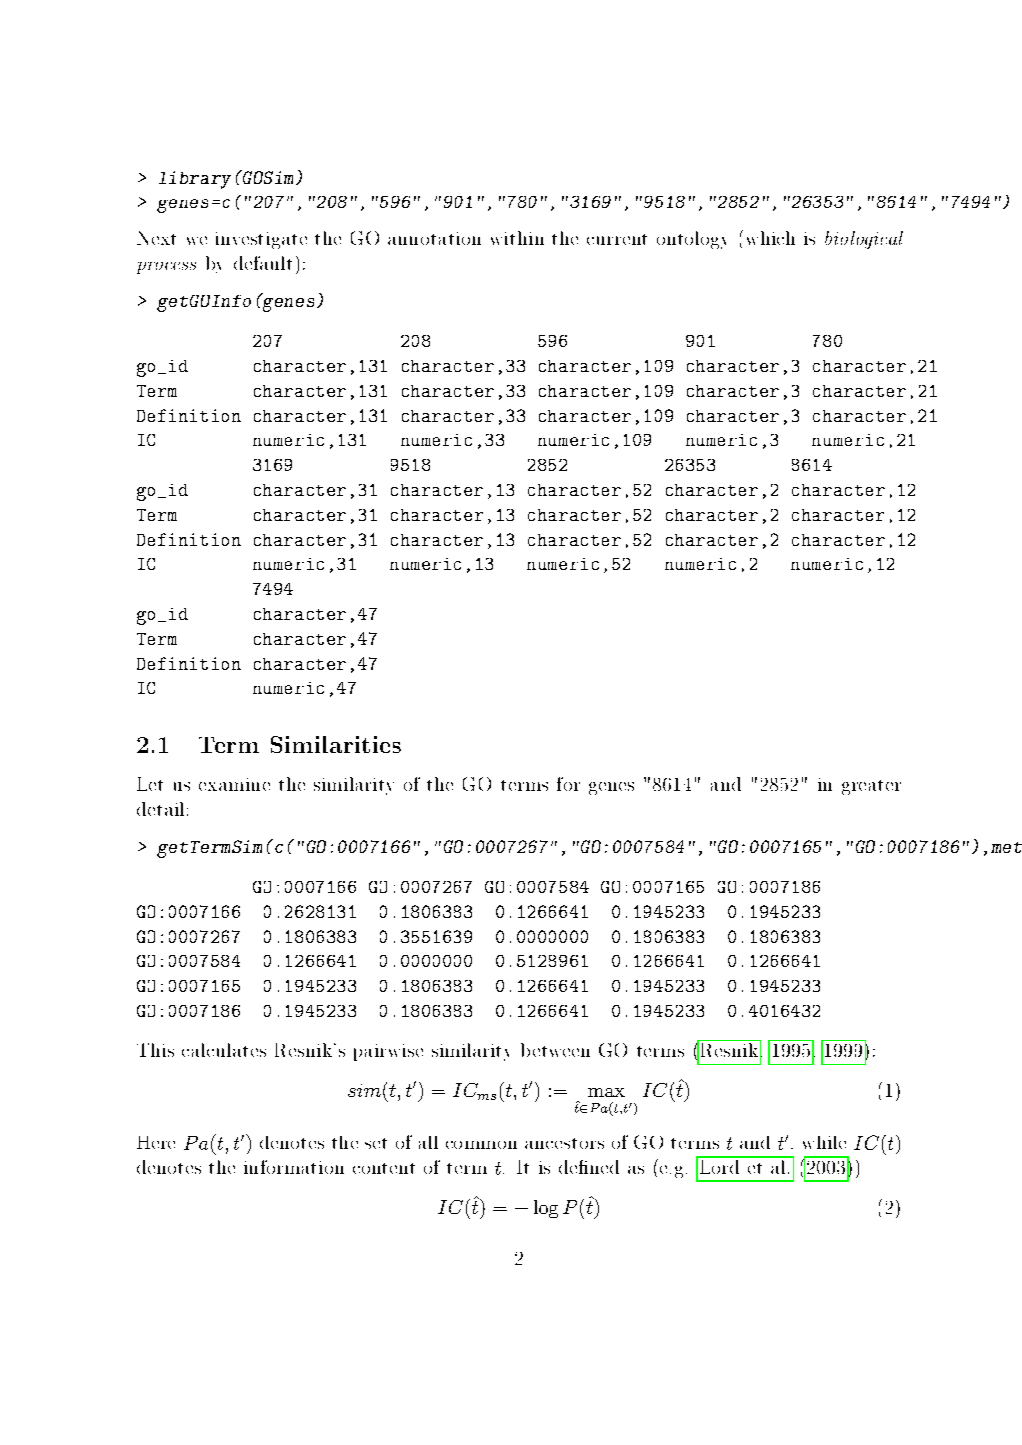  Describe the element at coordinates (517, 238) in the page. I see `within` at that location.
